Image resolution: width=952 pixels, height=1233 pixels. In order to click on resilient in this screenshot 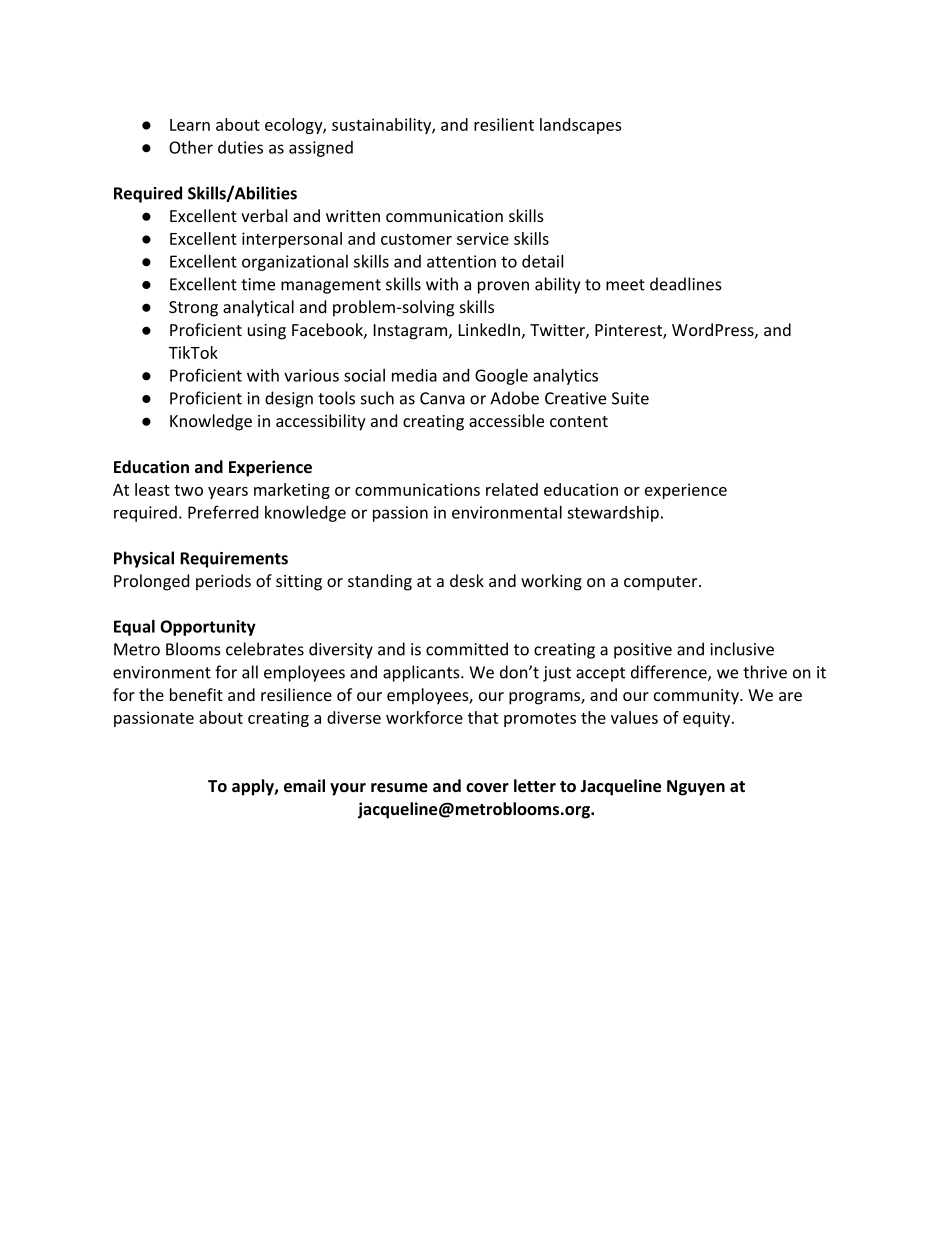, I will do `click(504, 124)`.
